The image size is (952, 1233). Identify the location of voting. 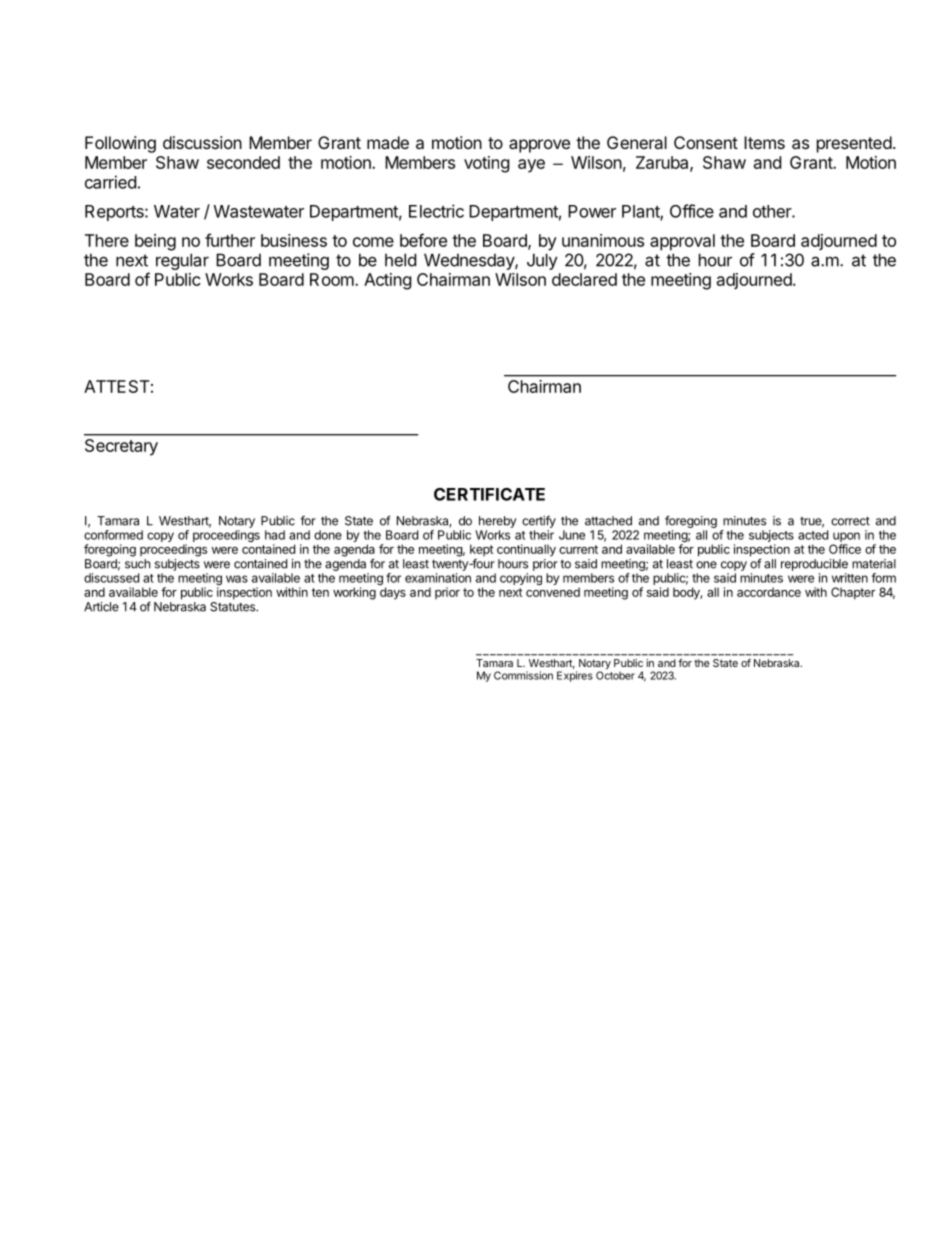
(487, 164).
